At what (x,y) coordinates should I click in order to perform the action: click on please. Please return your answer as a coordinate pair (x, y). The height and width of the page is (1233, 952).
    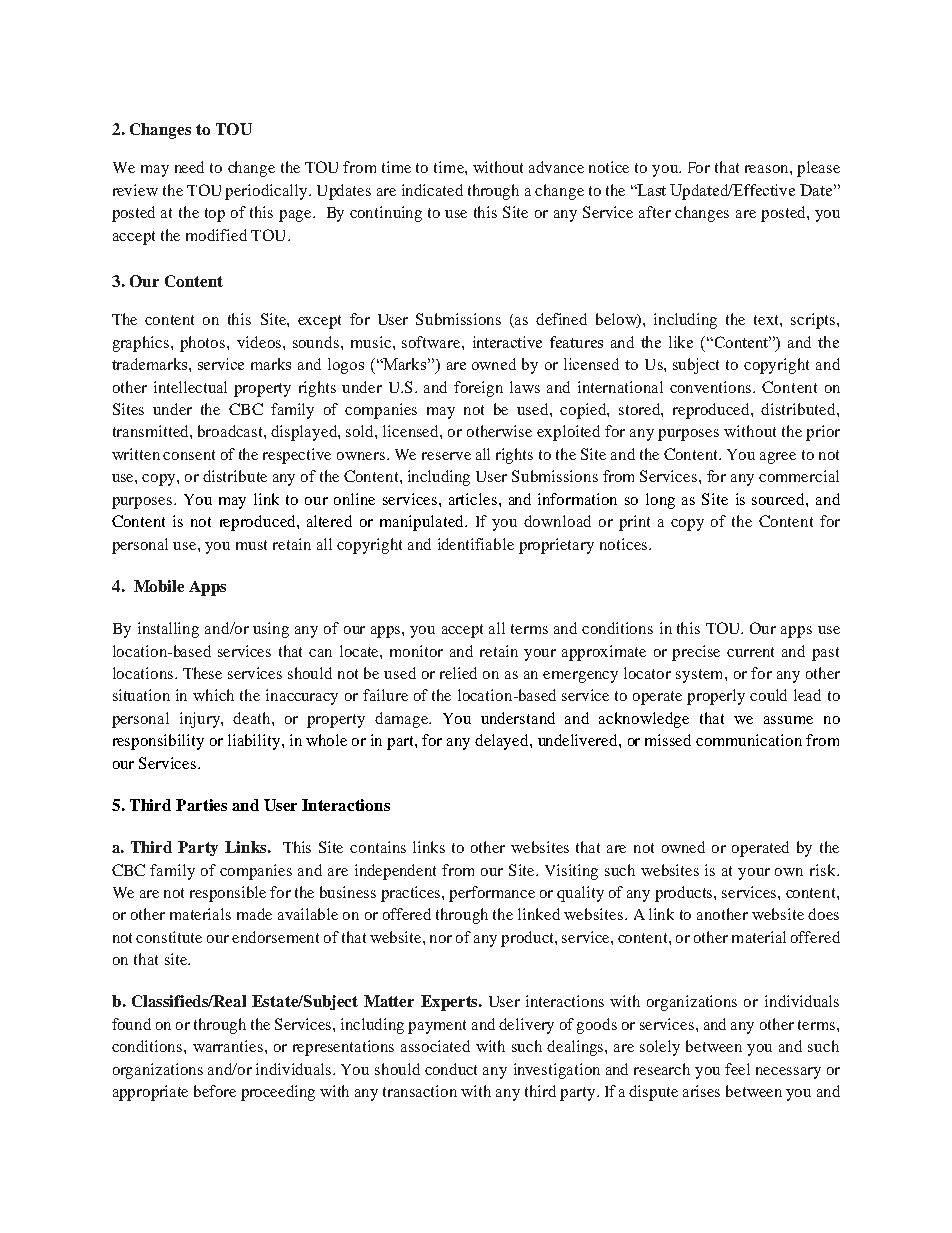
    Looking at the image, I should click on (818, 169).
